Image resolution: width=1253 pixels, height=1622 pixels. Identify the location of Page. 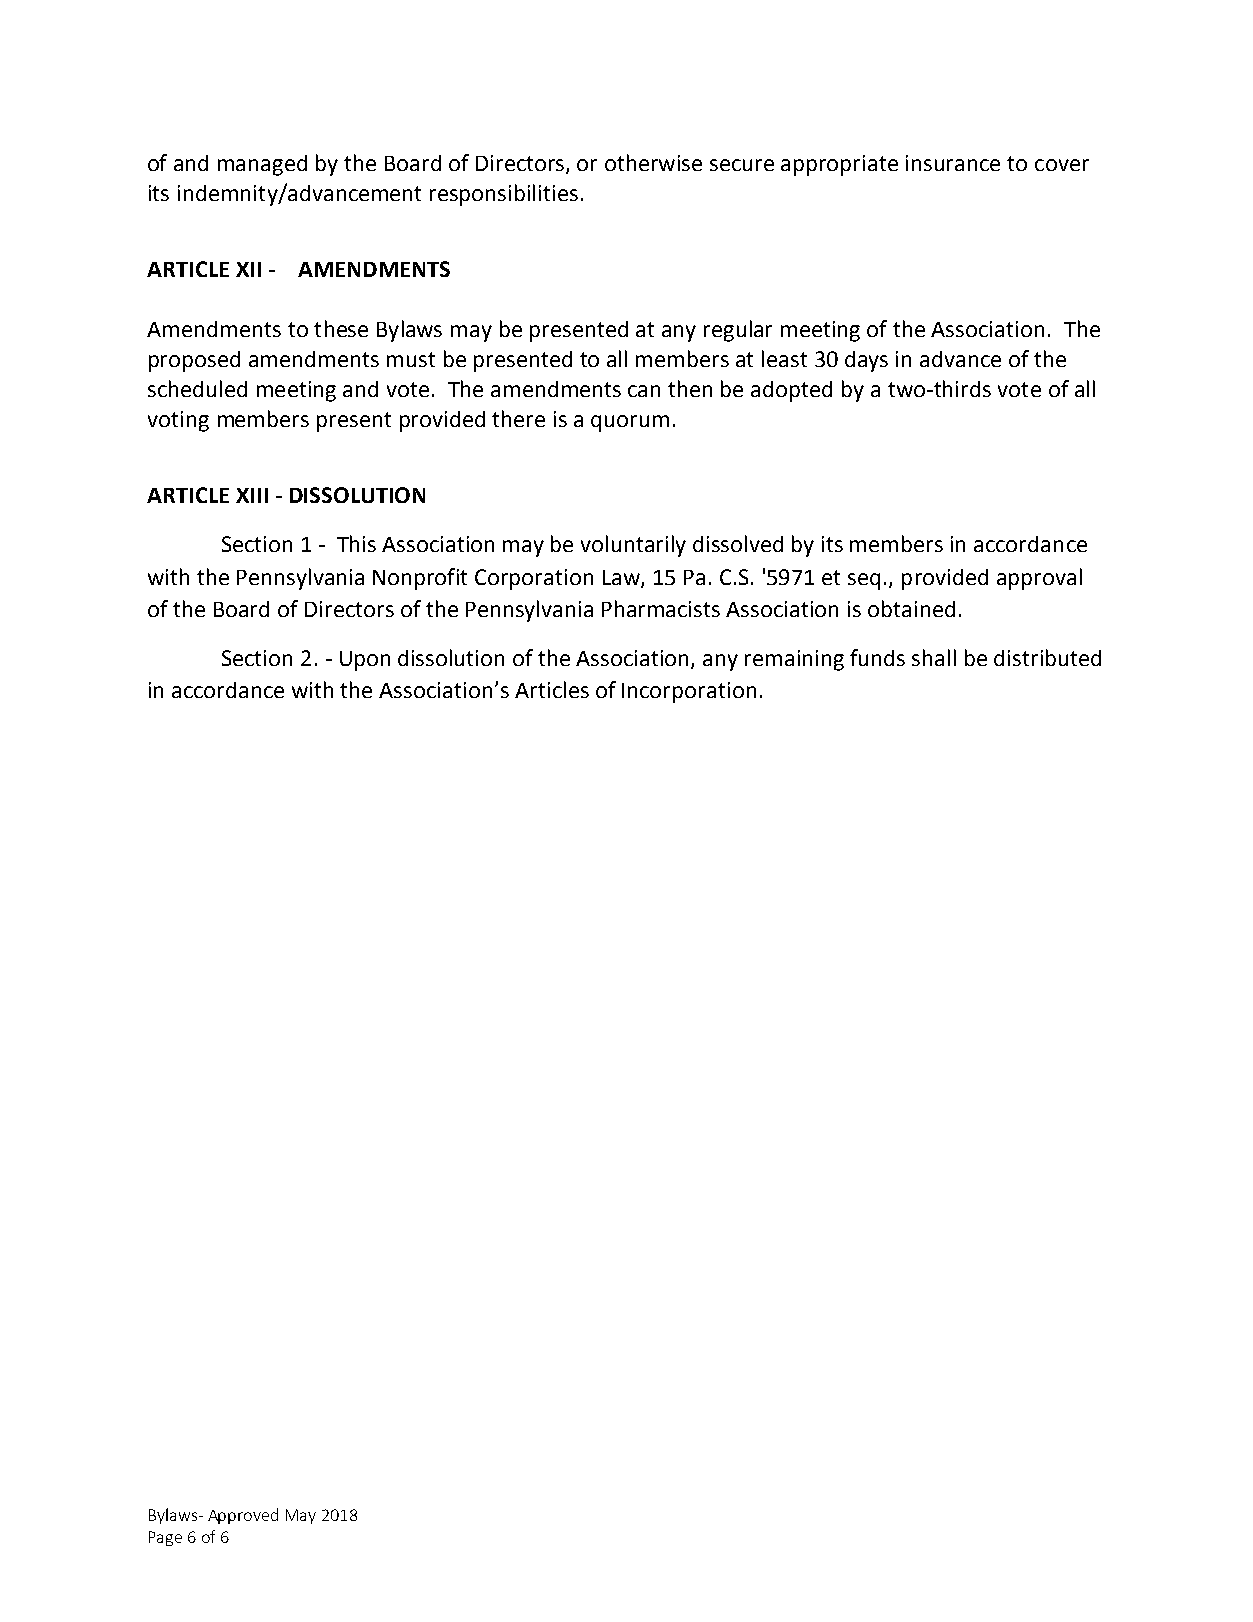
(165, 1538).
